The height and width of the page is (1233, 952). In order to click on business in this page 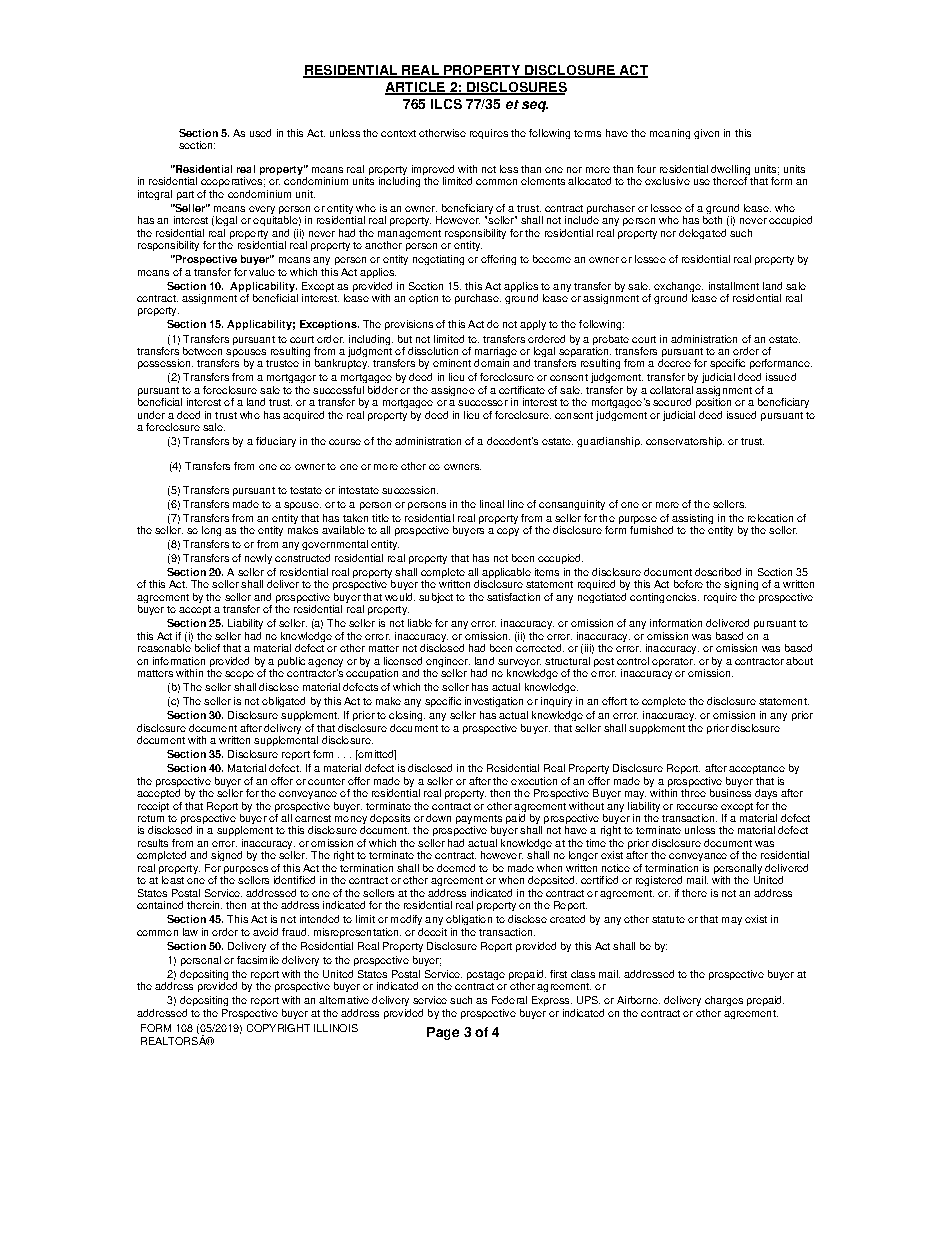, I will do `click(730, 793)`.
